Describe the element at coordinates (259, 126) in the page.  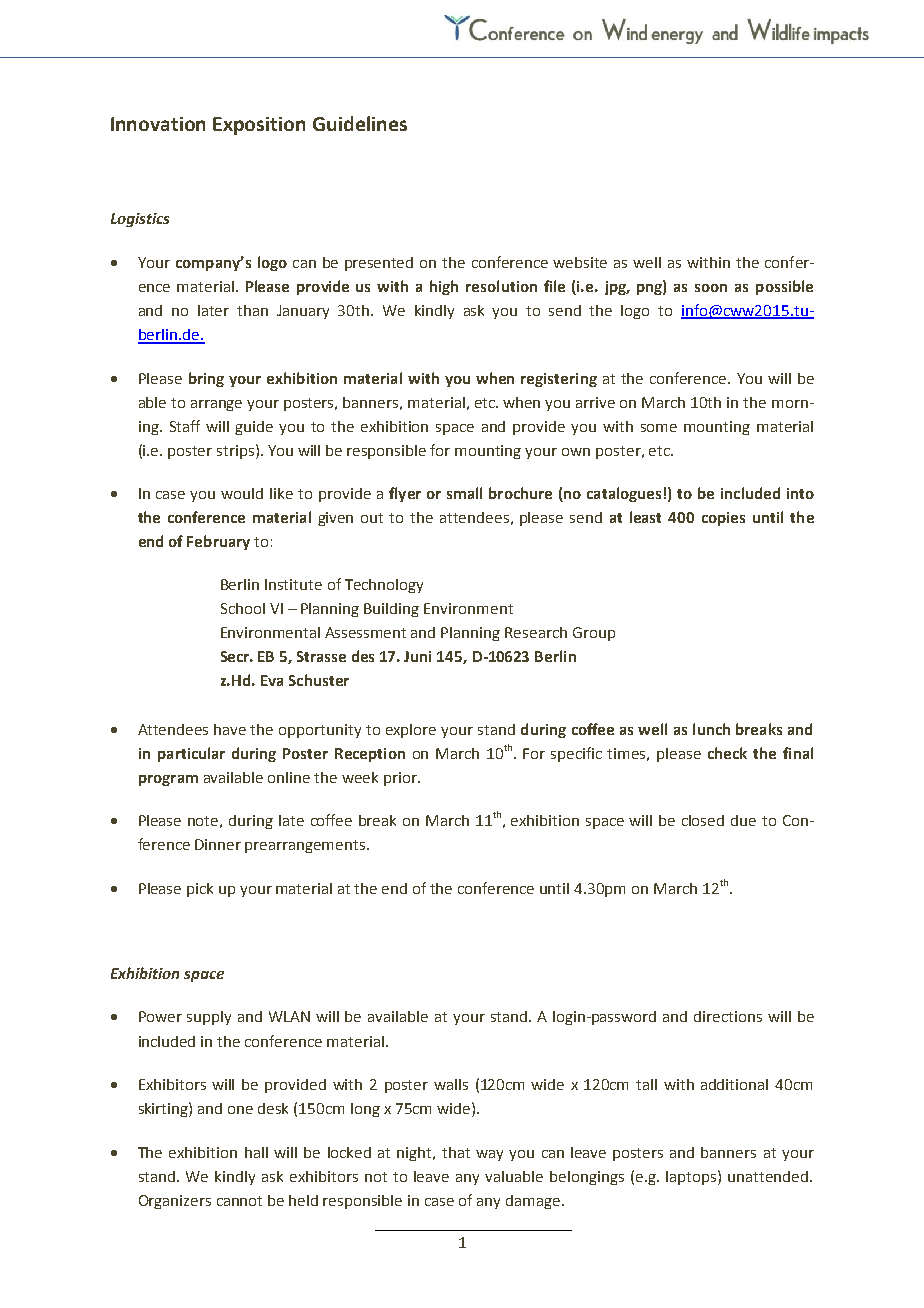
I see `Exposition` at that location.
